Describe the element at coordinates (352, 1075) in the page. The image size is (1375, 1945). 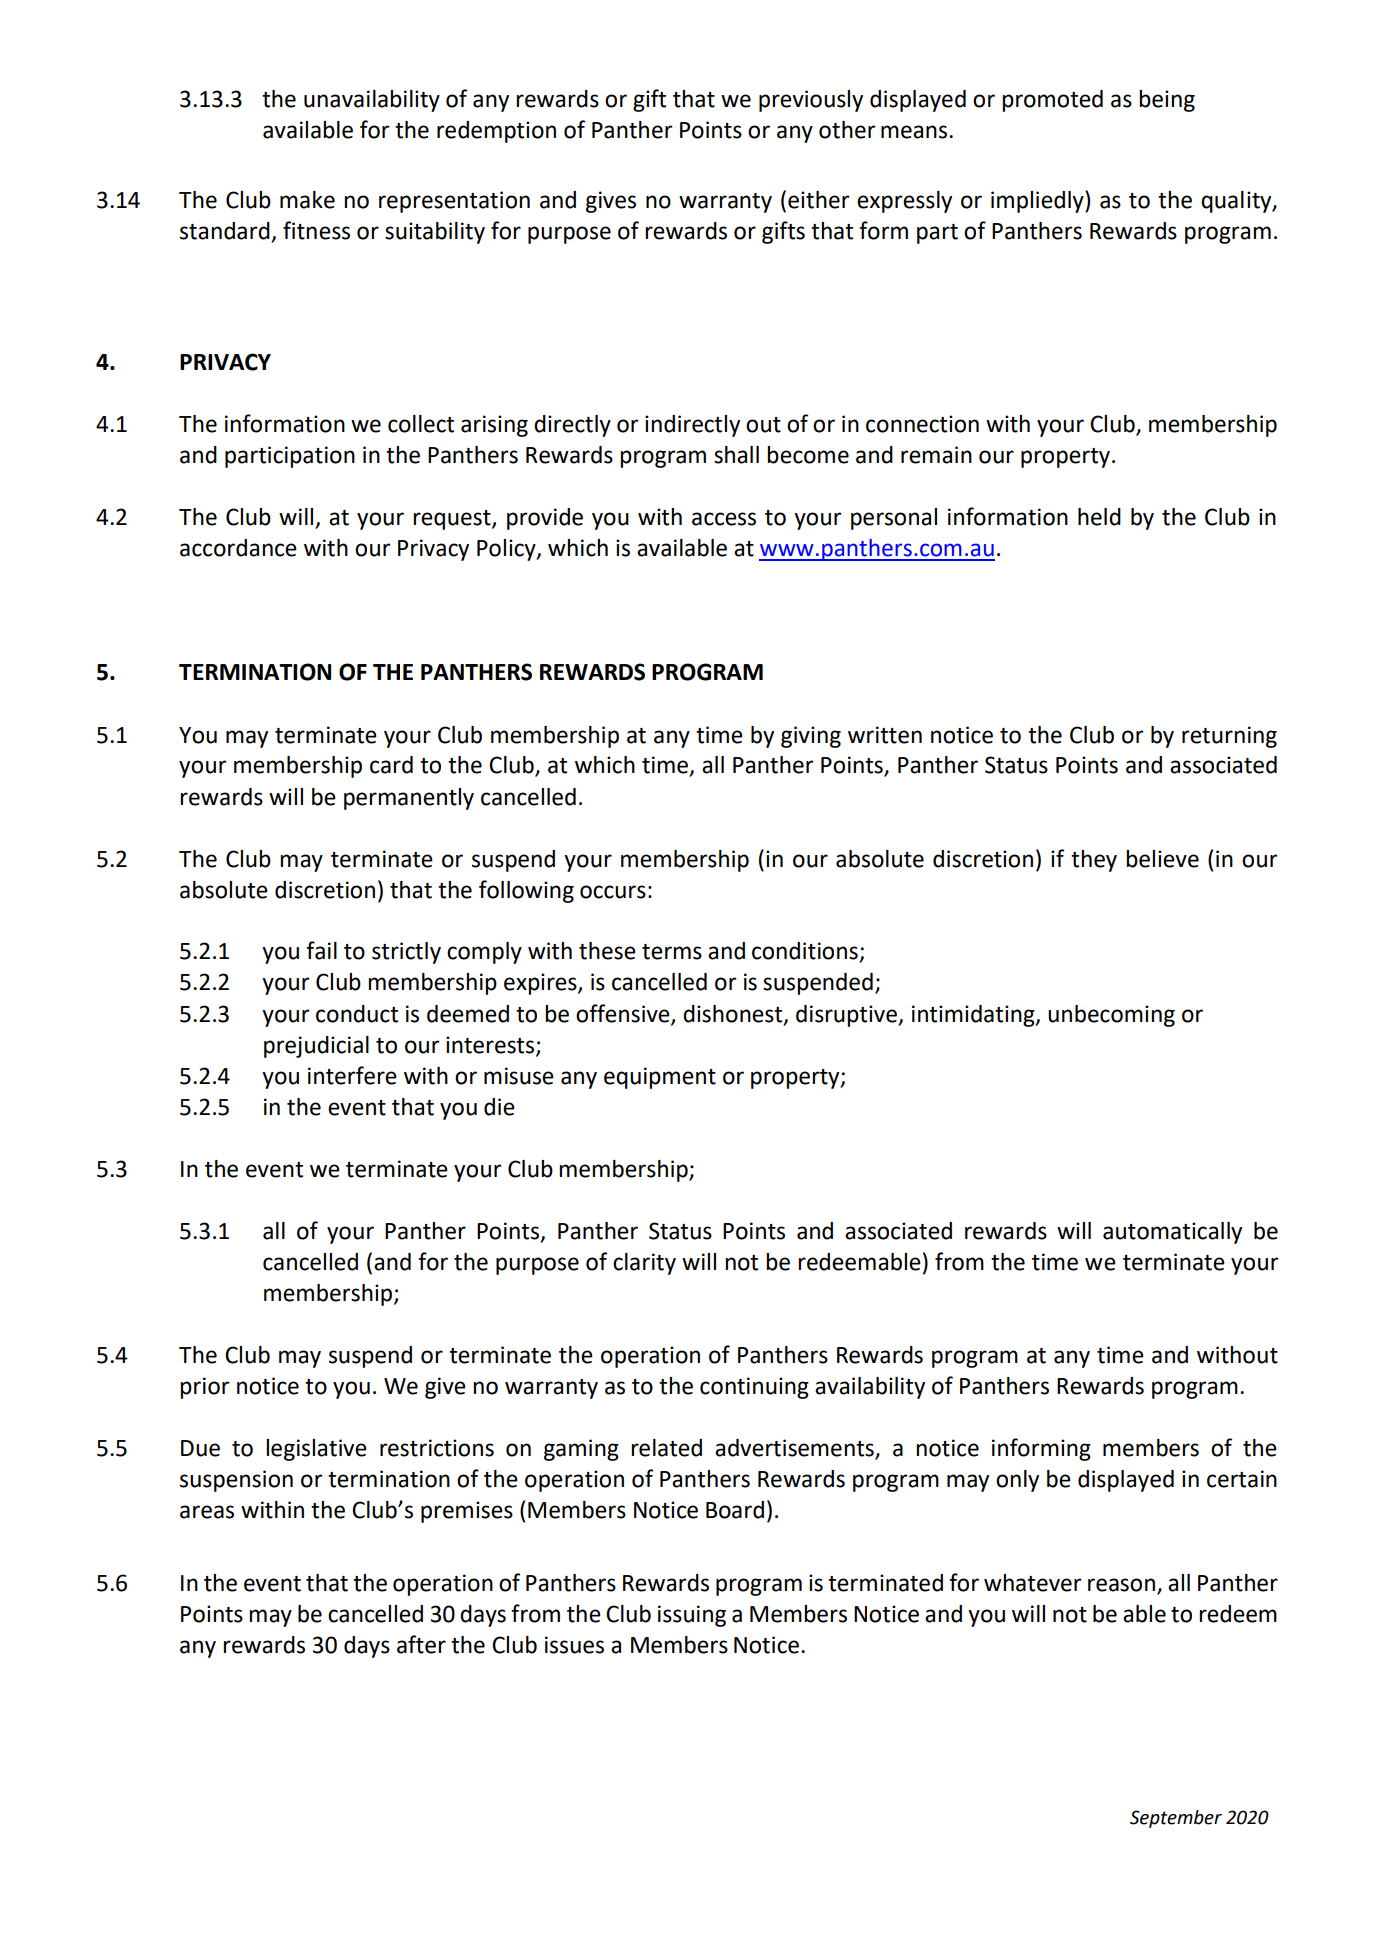
I see `interfere` at that location.
